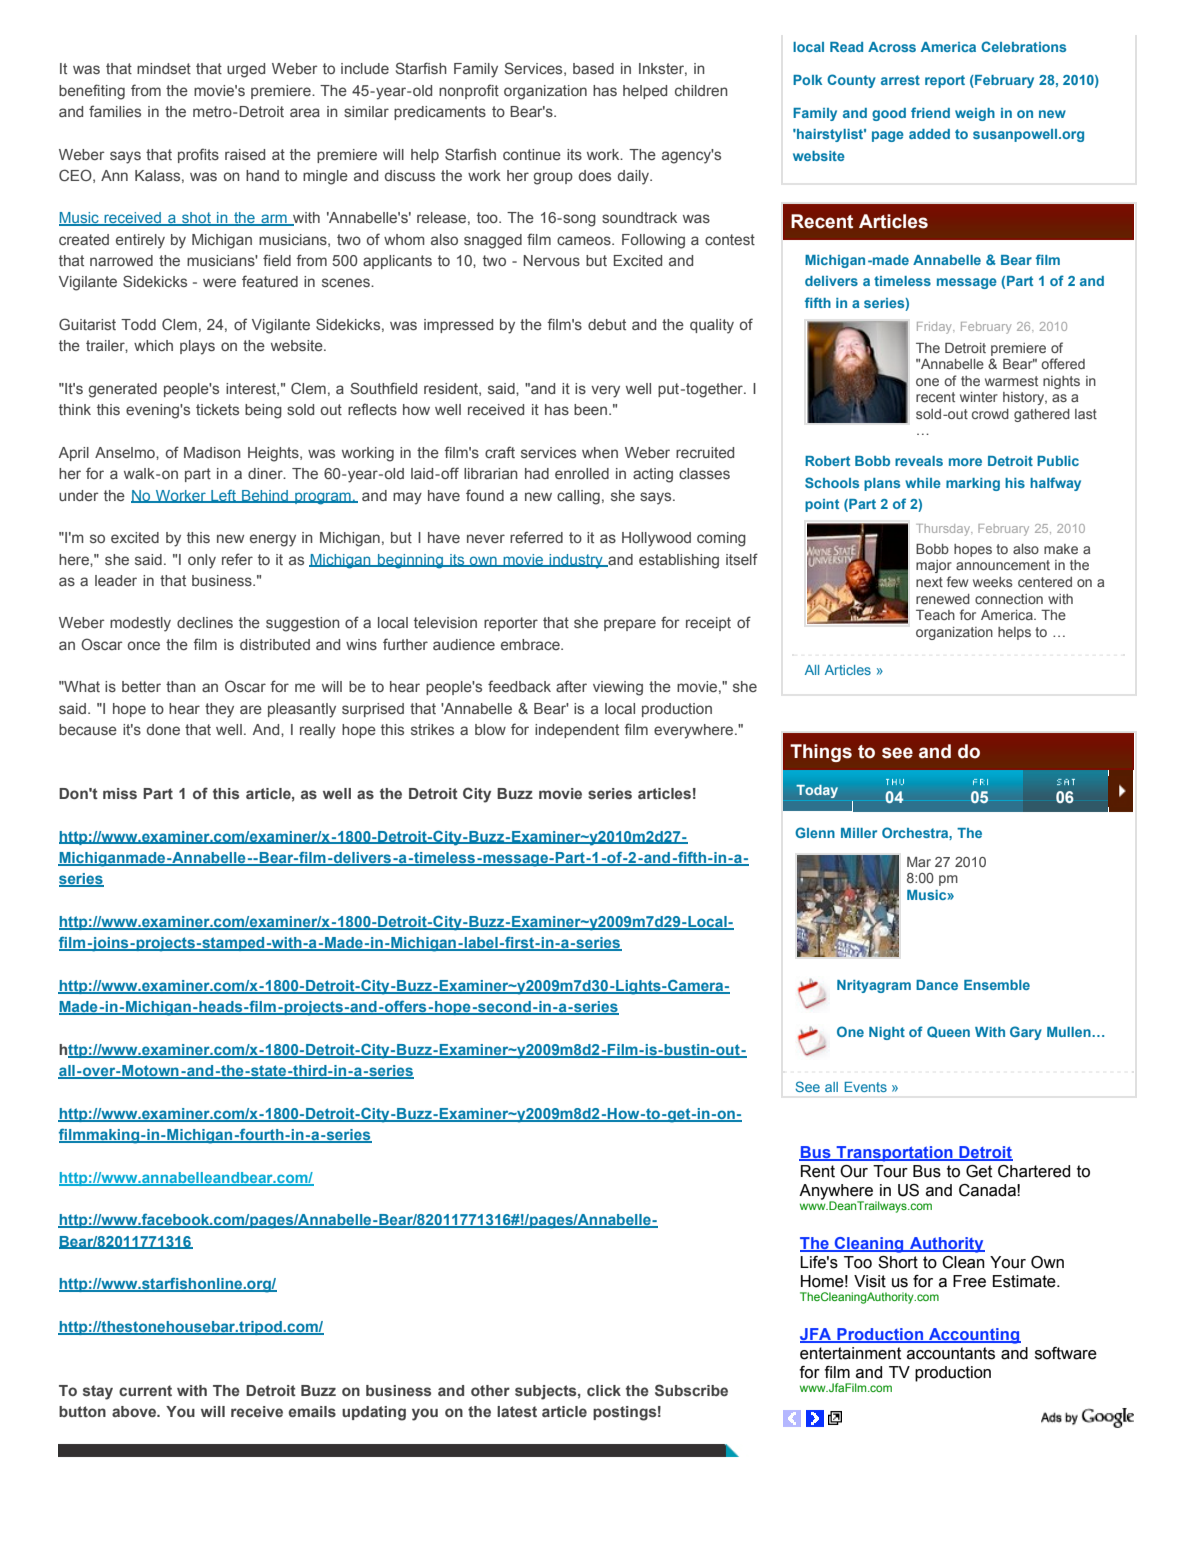 The width and height of the screenshot is (1195, 1547). Describe the element at coordinates (604, 1390) in the screenshot. I see `click` at that location.
